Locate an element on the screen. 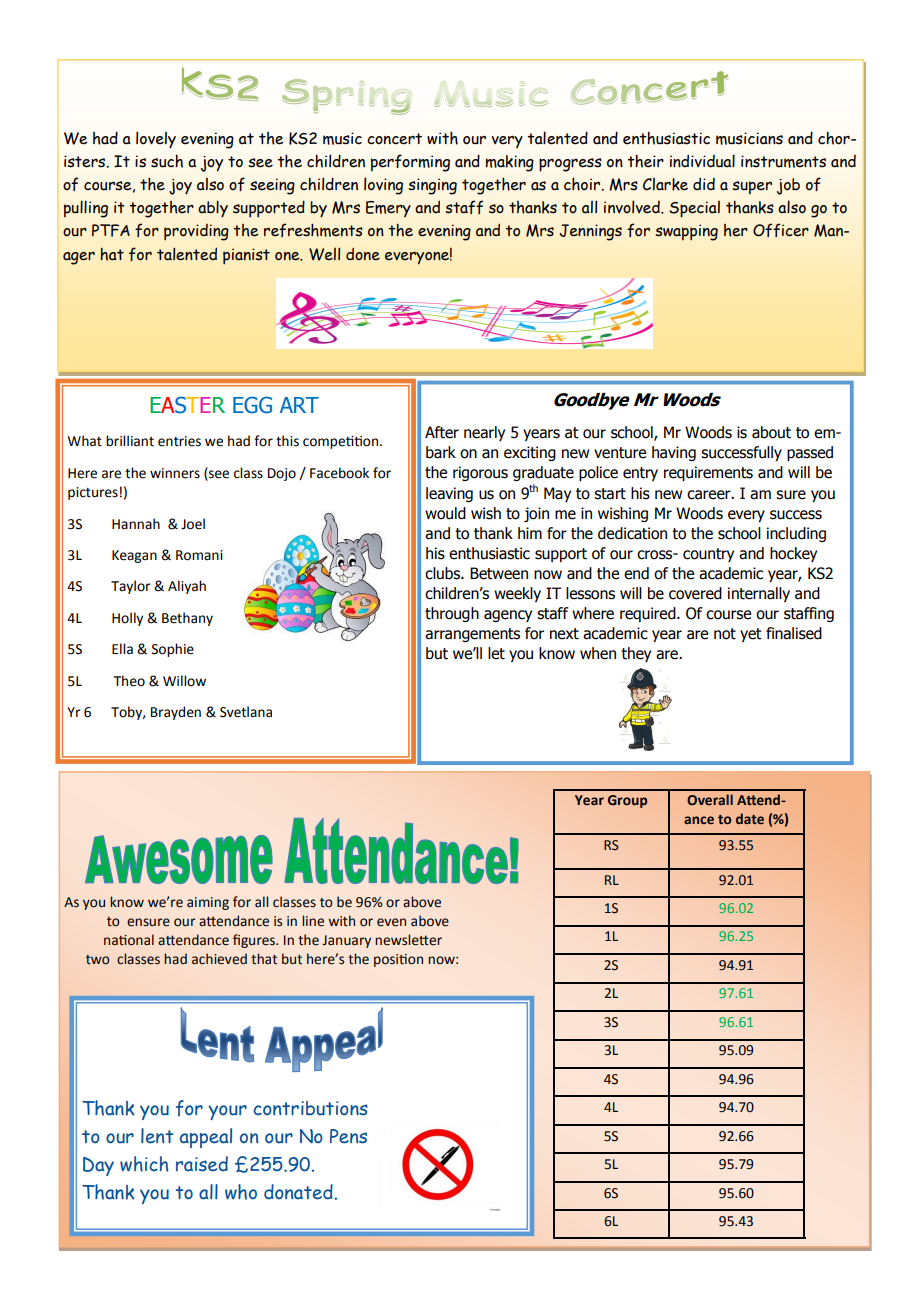 This screenshot has height=1308, width=924. arrangements is located at coordinates (472, 635).
